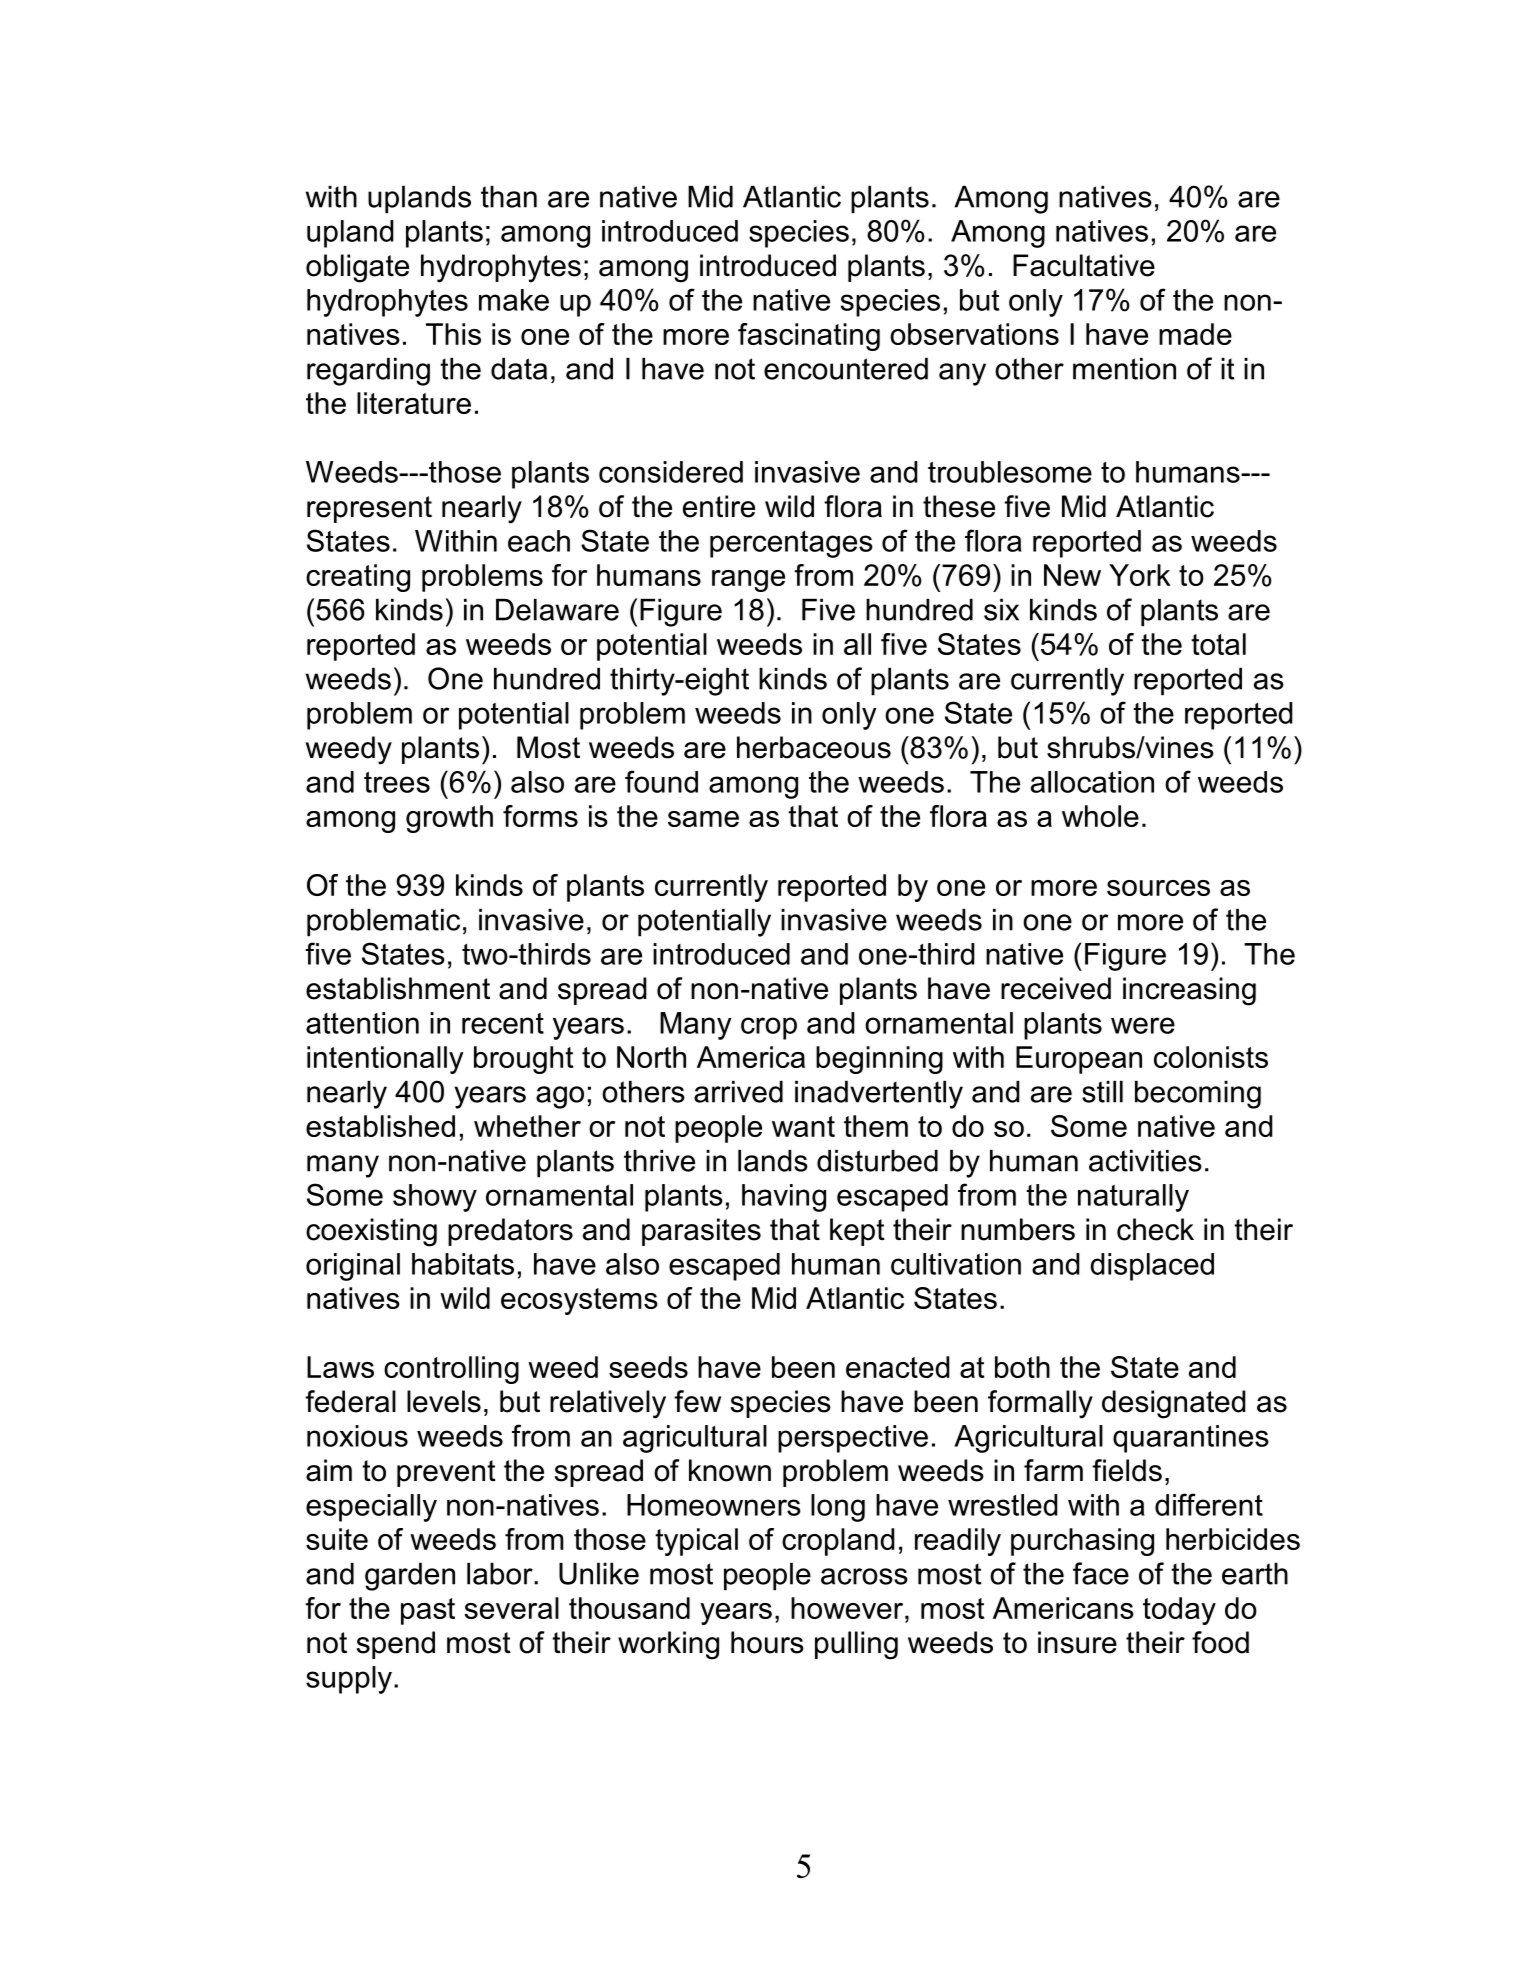 The image size is (1527, 1976). What do you see at coordinates (1084, 265) in the document?
I see `Facultative` at bounding box center [1084, 265].
